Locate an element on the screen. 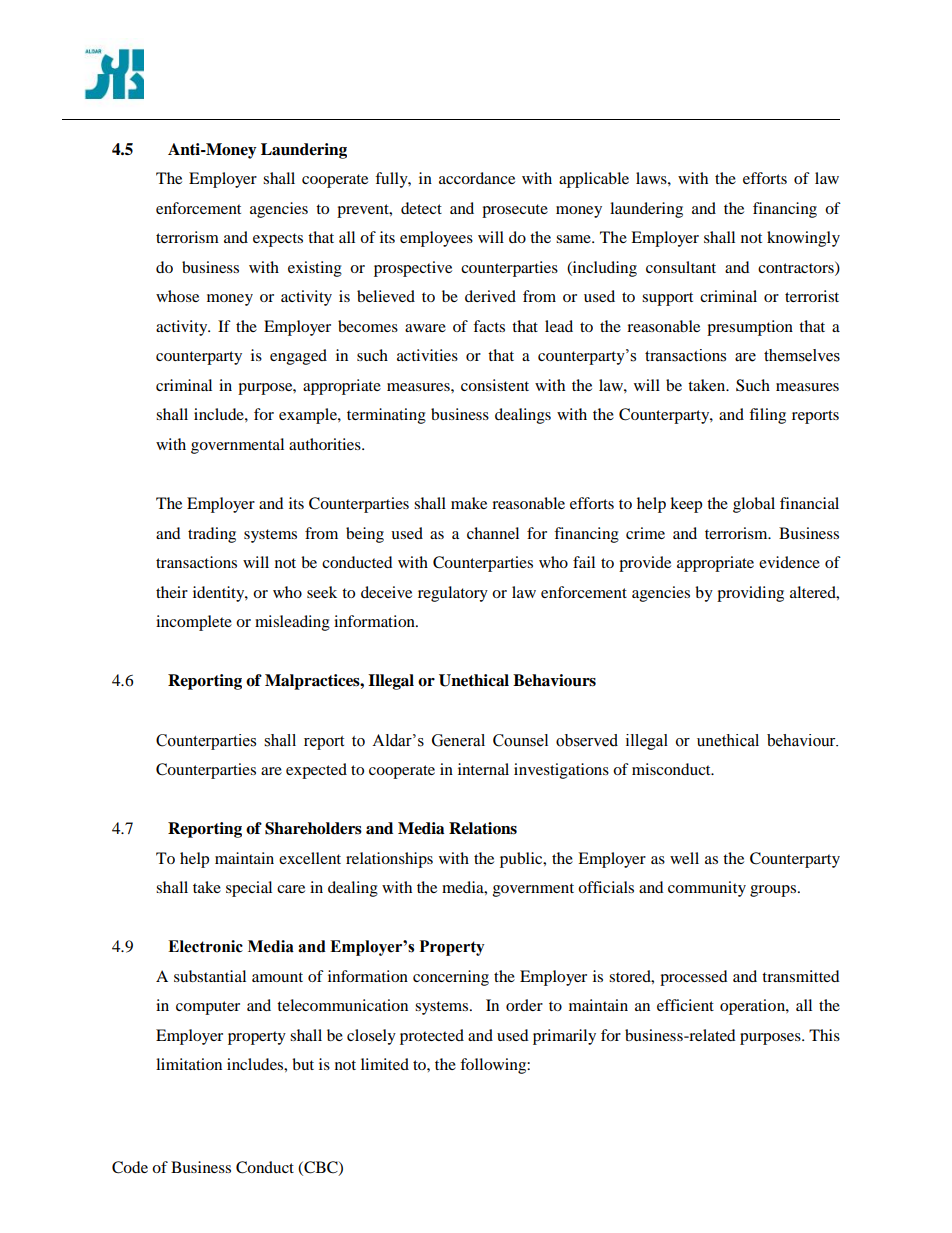  Code is located at coordinates (130, 1167).
